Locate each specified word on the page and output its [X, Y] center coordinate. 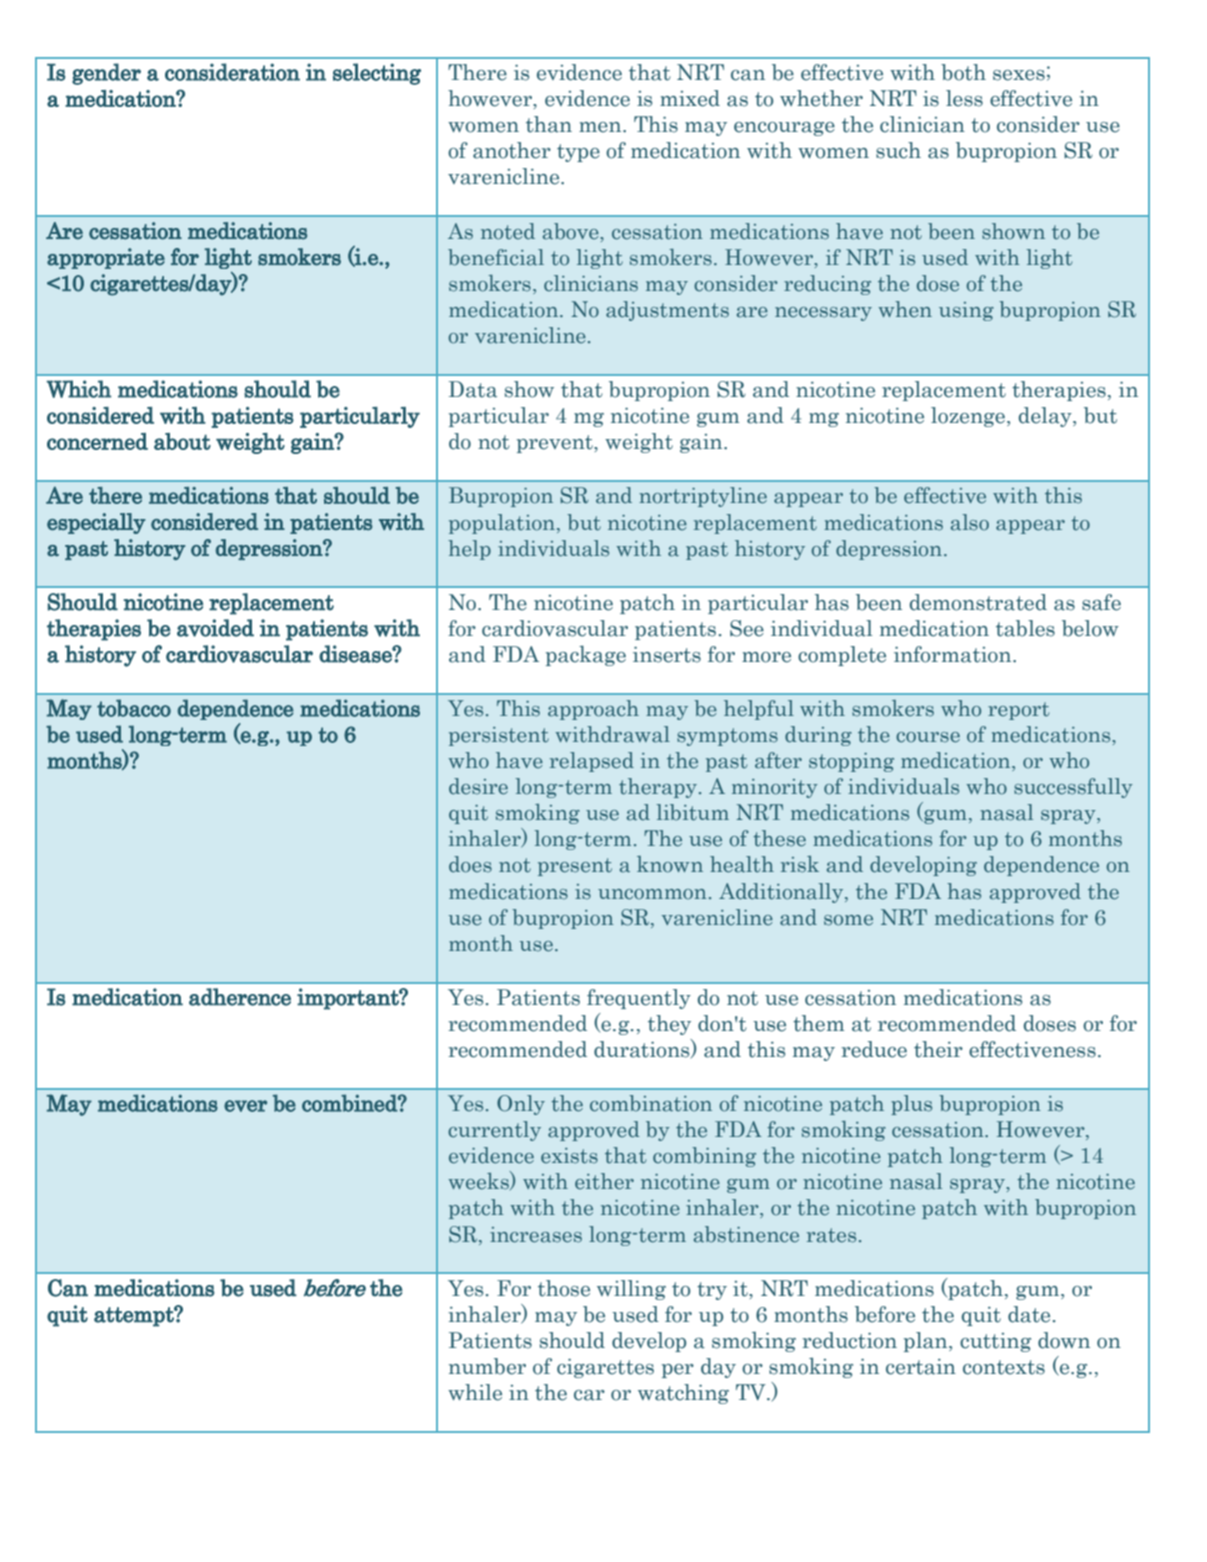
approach [593, 710]
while [475, 1392]
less [964, 98]
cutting [995, 1342]
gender [106, 74]
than [549, 124]
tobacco [134, 708]
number [487, 1366]
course [928, 737]
